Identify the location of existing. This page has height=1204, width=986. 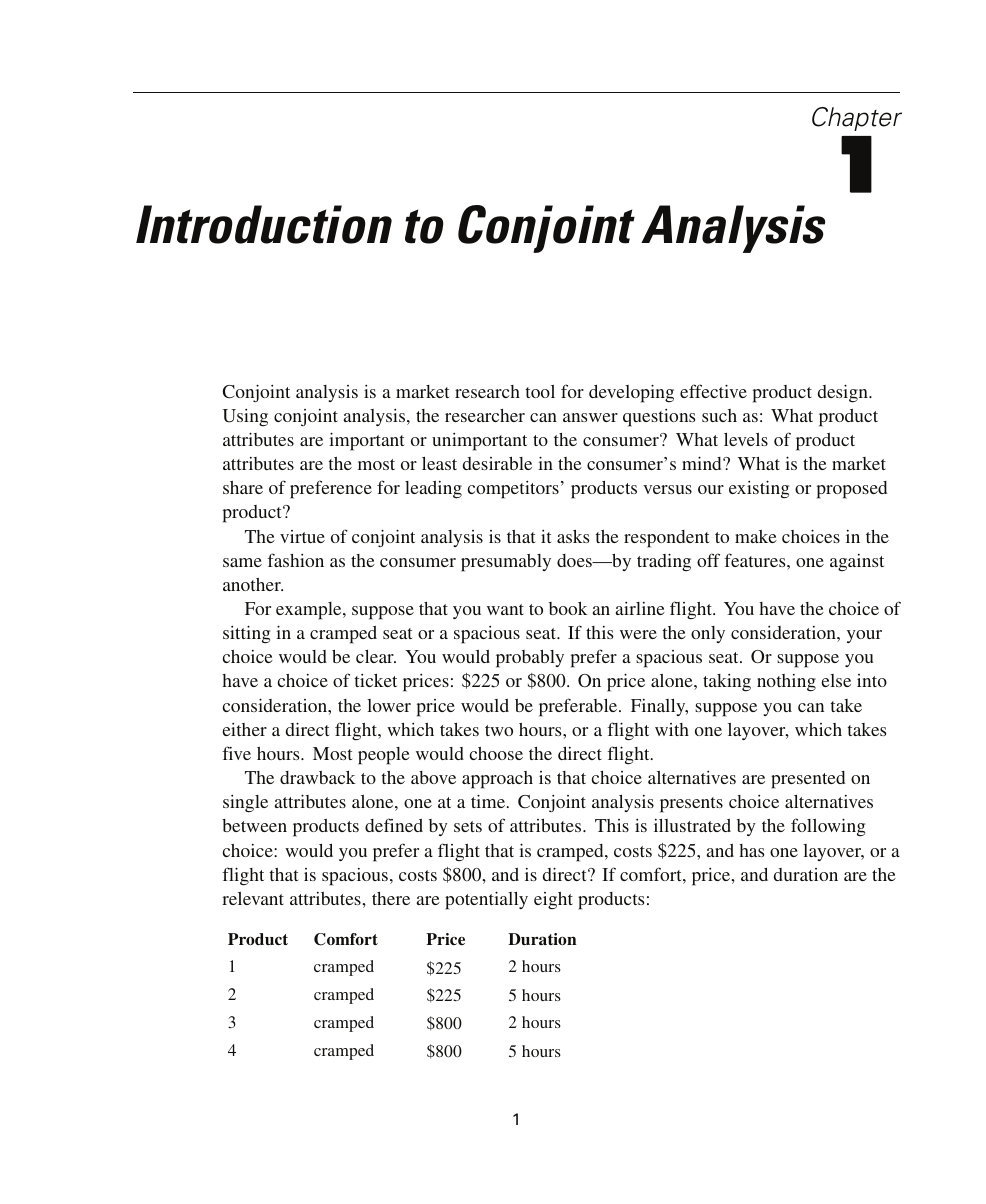
(759, 489).
